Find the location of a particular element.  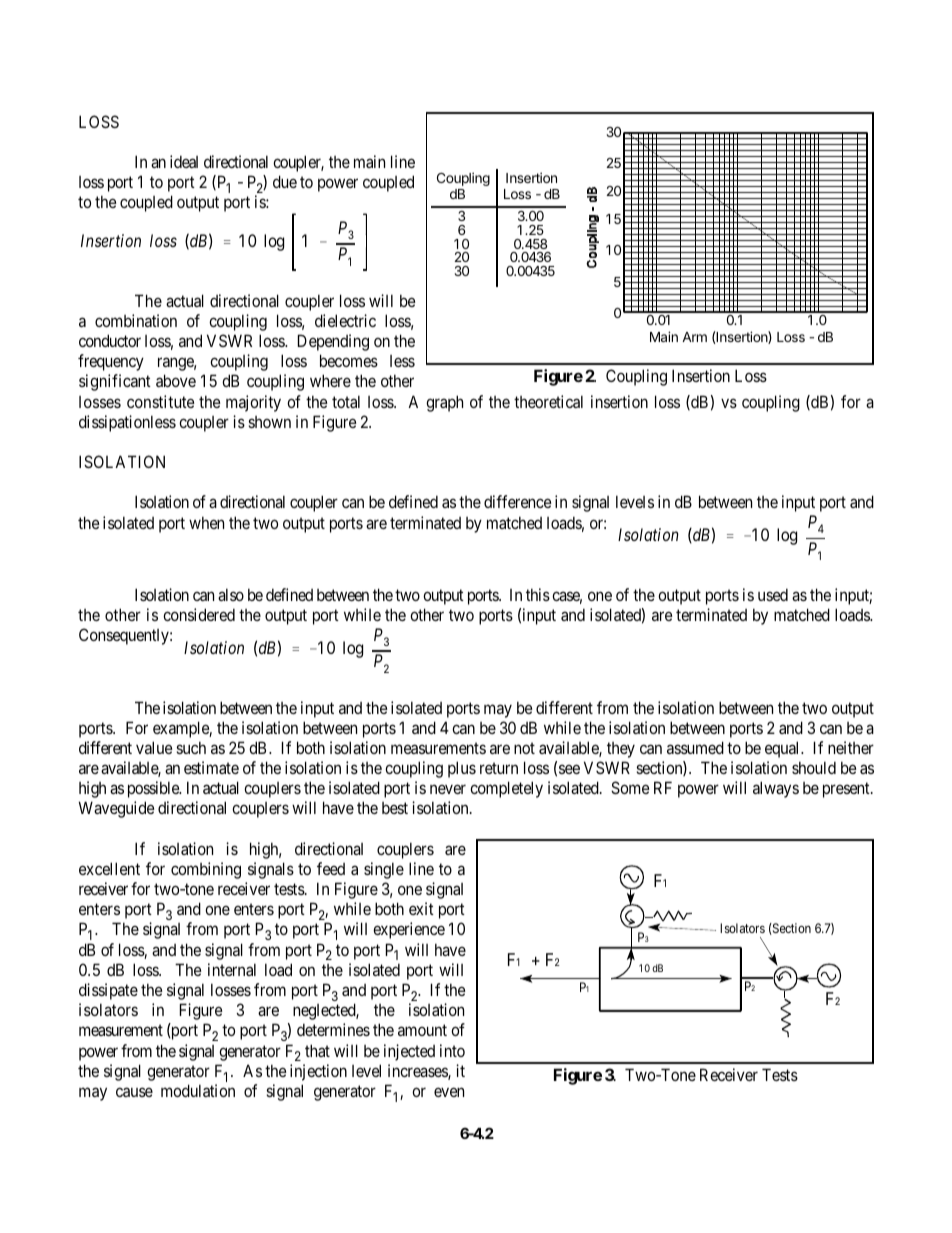

into is located at coordinates (452, 1050).
